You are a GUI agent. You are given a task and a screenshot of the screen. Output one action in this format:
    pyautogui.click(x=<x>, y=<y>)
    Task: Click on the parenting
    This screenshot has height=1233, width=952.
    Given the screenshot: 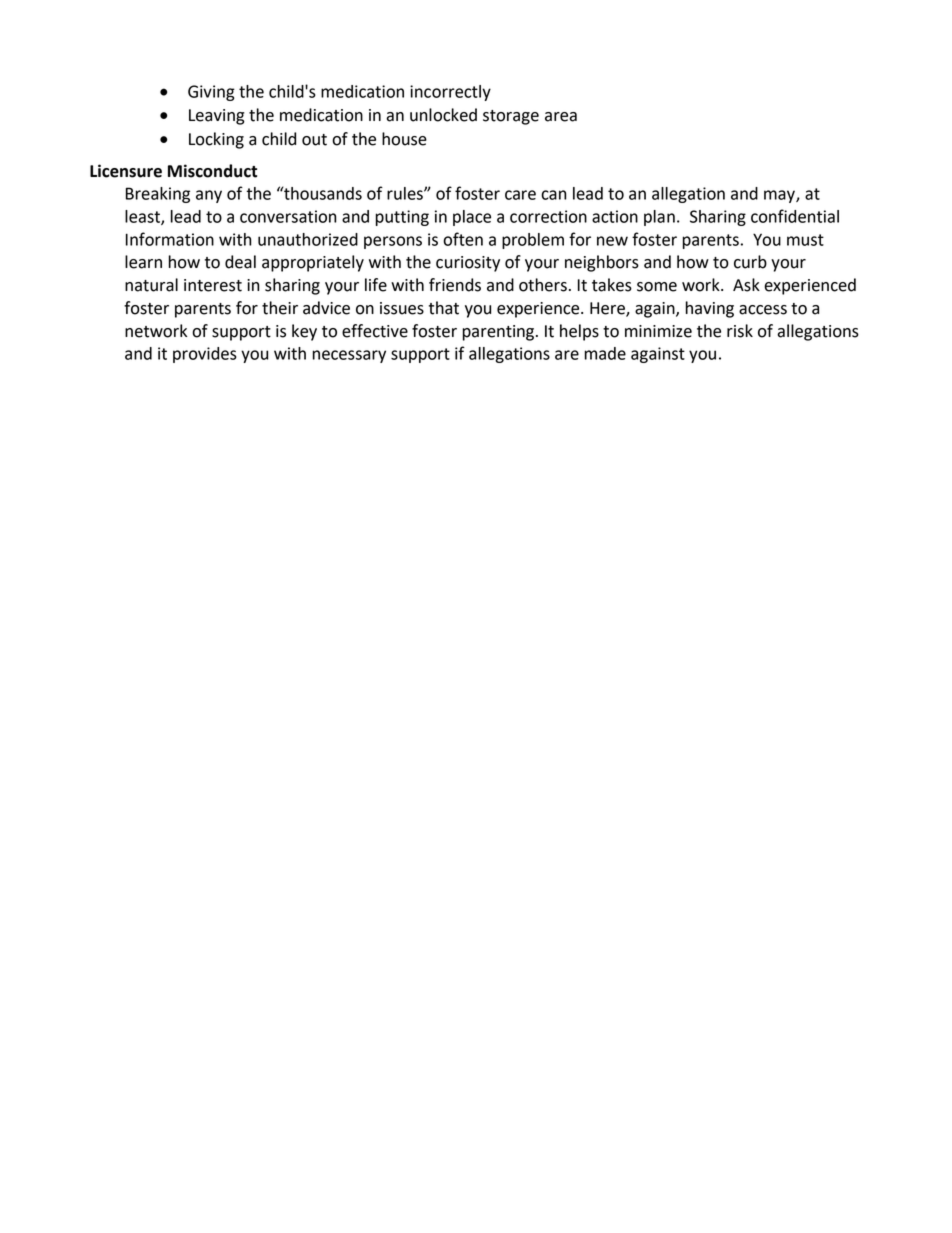 What is the action you would take?
    pyautogui.click(x=498, y=333)
